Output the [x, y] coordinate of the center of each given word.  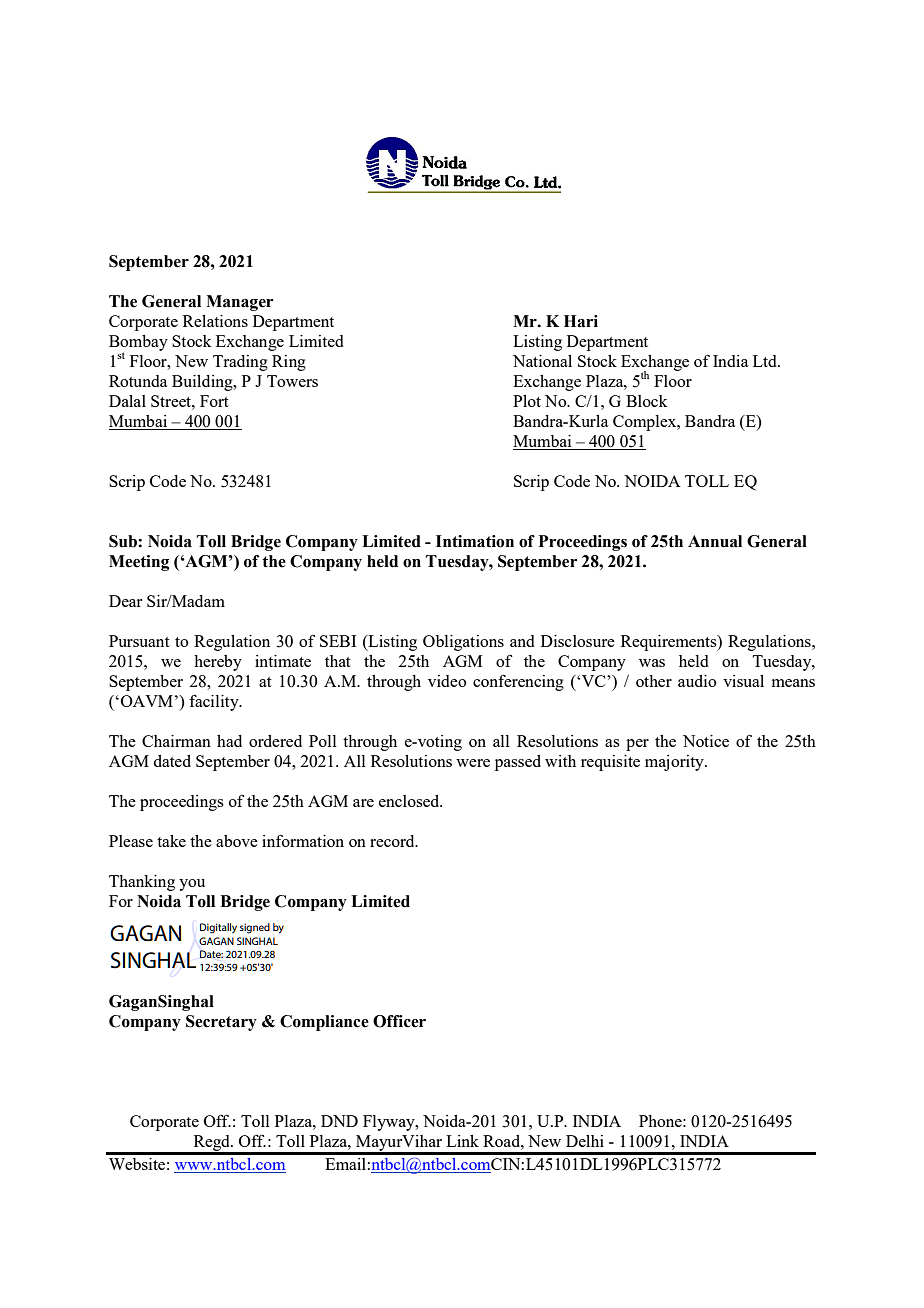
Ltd [766, 361]
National [542, 361]
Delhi [585, 1141]
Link [462, 1141]
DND [339, 1121]
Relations [215, 321]
